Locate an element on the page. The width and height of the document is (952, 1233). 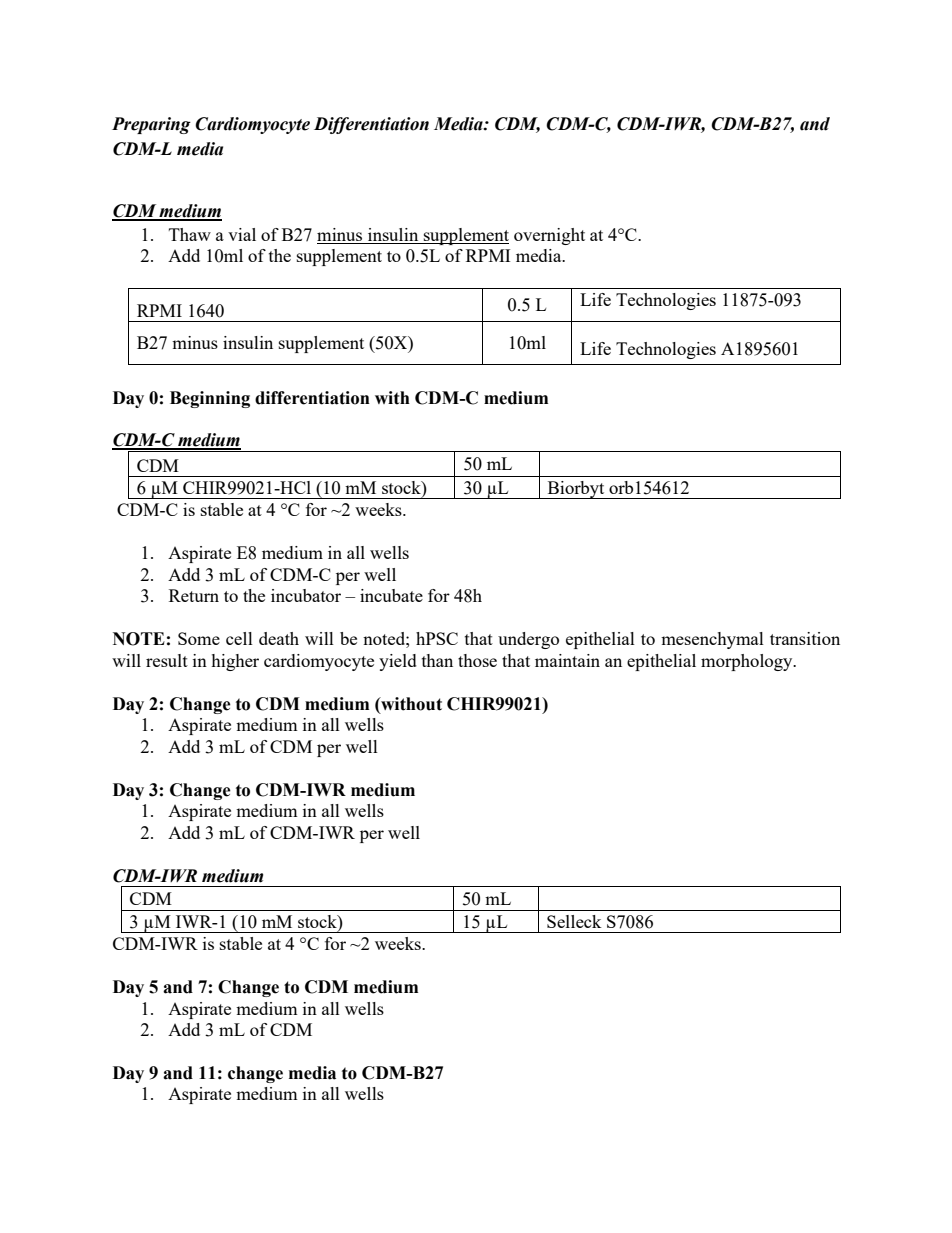
Beginning is located at coordinates (210, 399).
